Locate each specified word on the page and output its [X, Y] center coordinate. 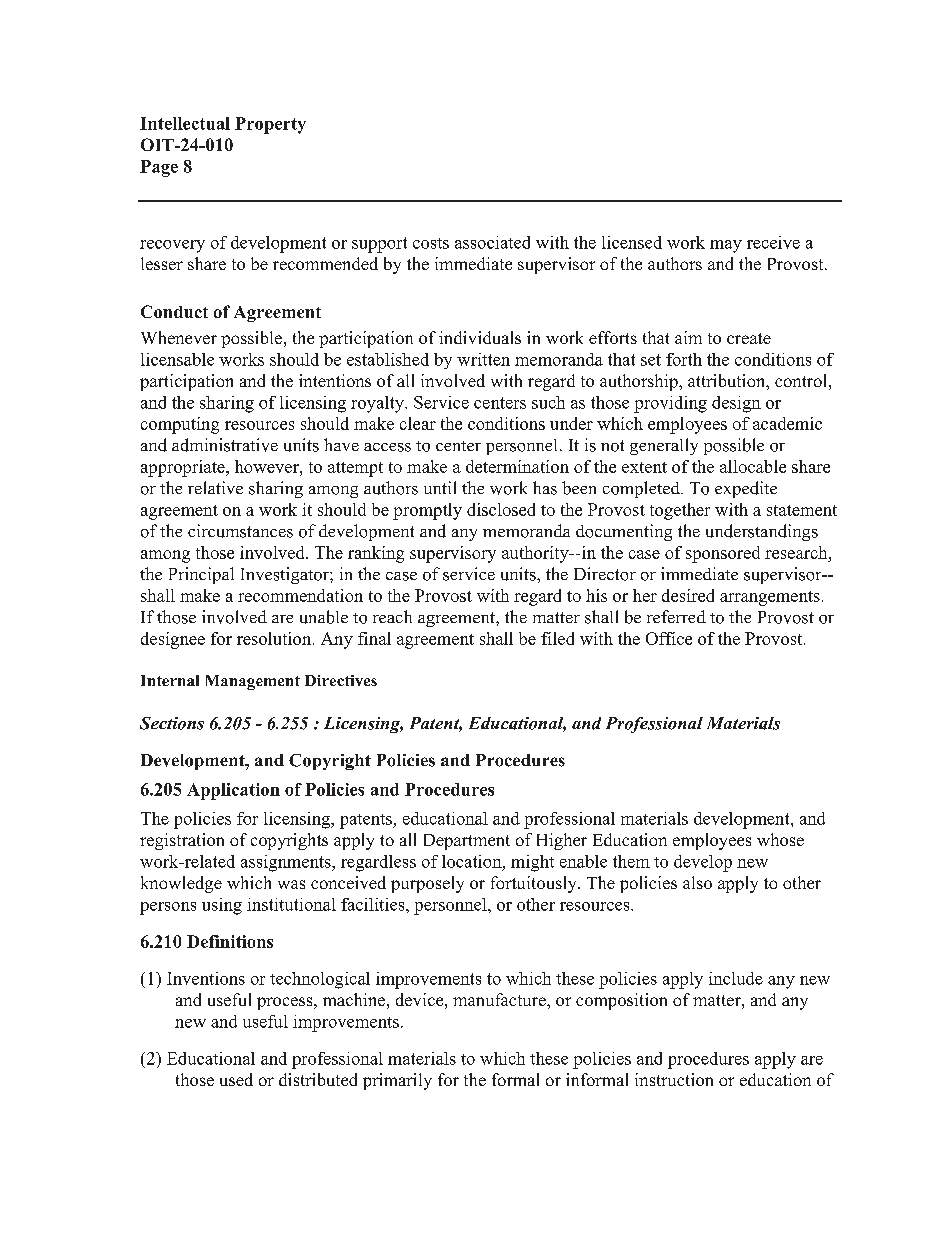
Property [270, 125]
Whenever [179, 337]
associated [492, 242]
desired [688, 595]
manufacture [500, 999]
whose [780, 839]
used [236, 1079]
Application [233, 791]
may [726, 246]
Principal [201, 575]
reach [392, 616]
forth [684, 359]
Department [467, 842]
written [483, 359]
